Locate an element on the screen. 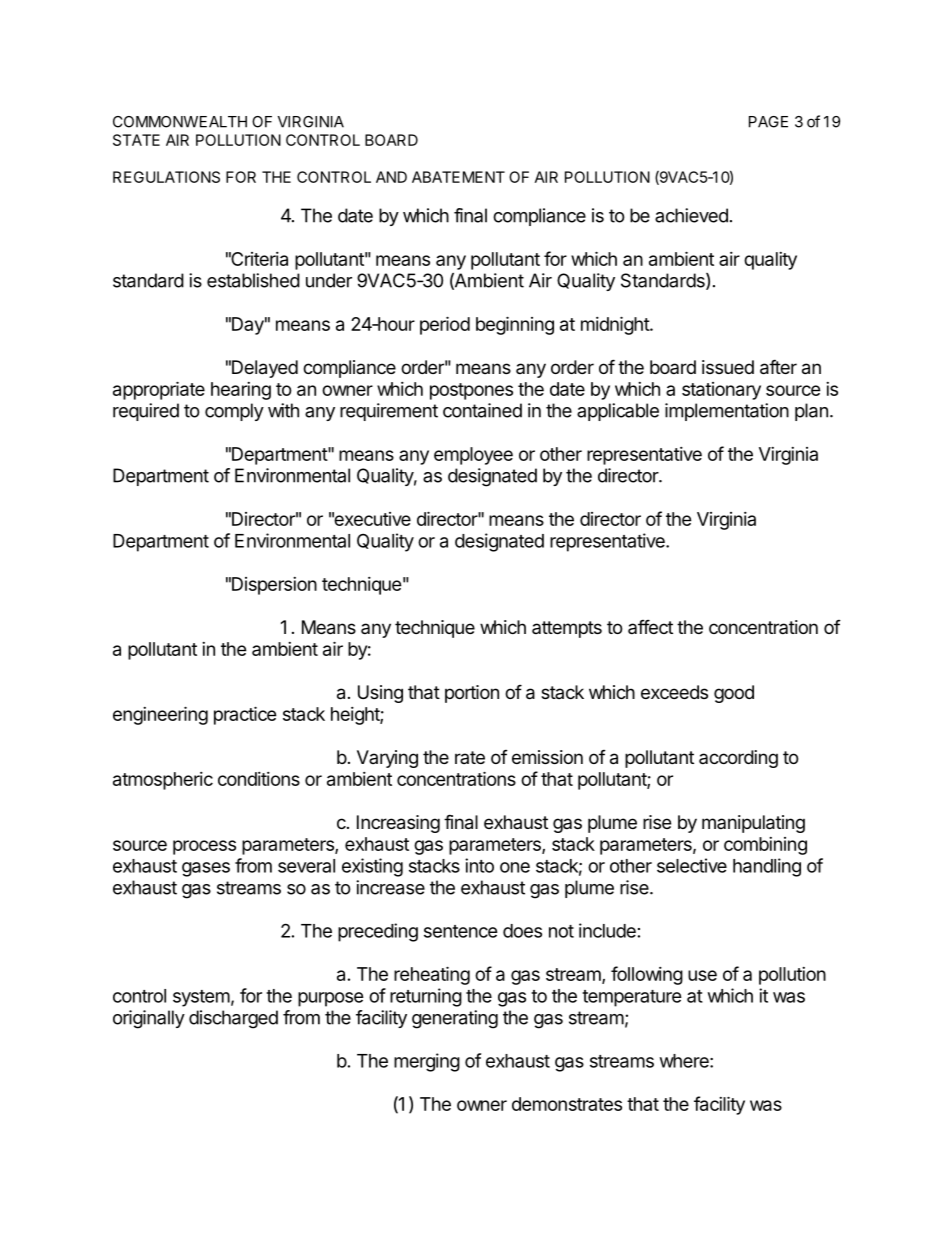  discharged is located at coordinates (233, 1019).
